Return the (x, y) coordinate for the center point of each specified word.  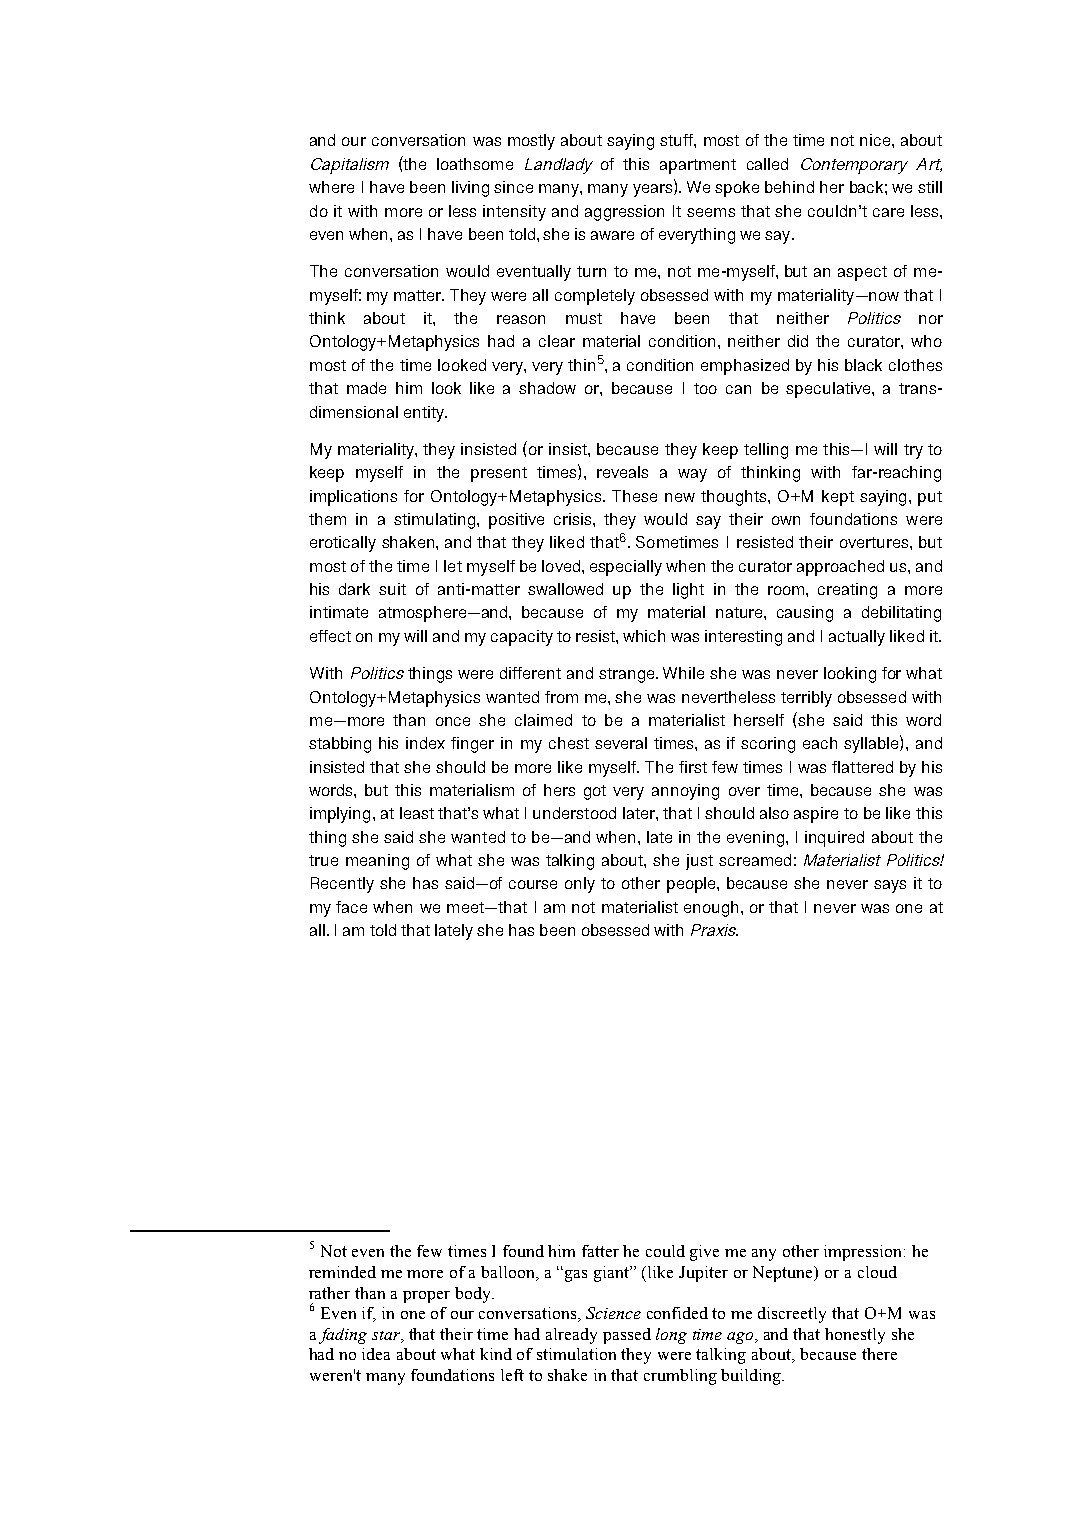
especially (626, 568)
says (890, 886)
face (351, 907)
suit (392, 589)
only (580, 885)
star (387, 1336)
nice (876, 140)
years (652, 190)
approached (840, 568)
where (331, 187)
